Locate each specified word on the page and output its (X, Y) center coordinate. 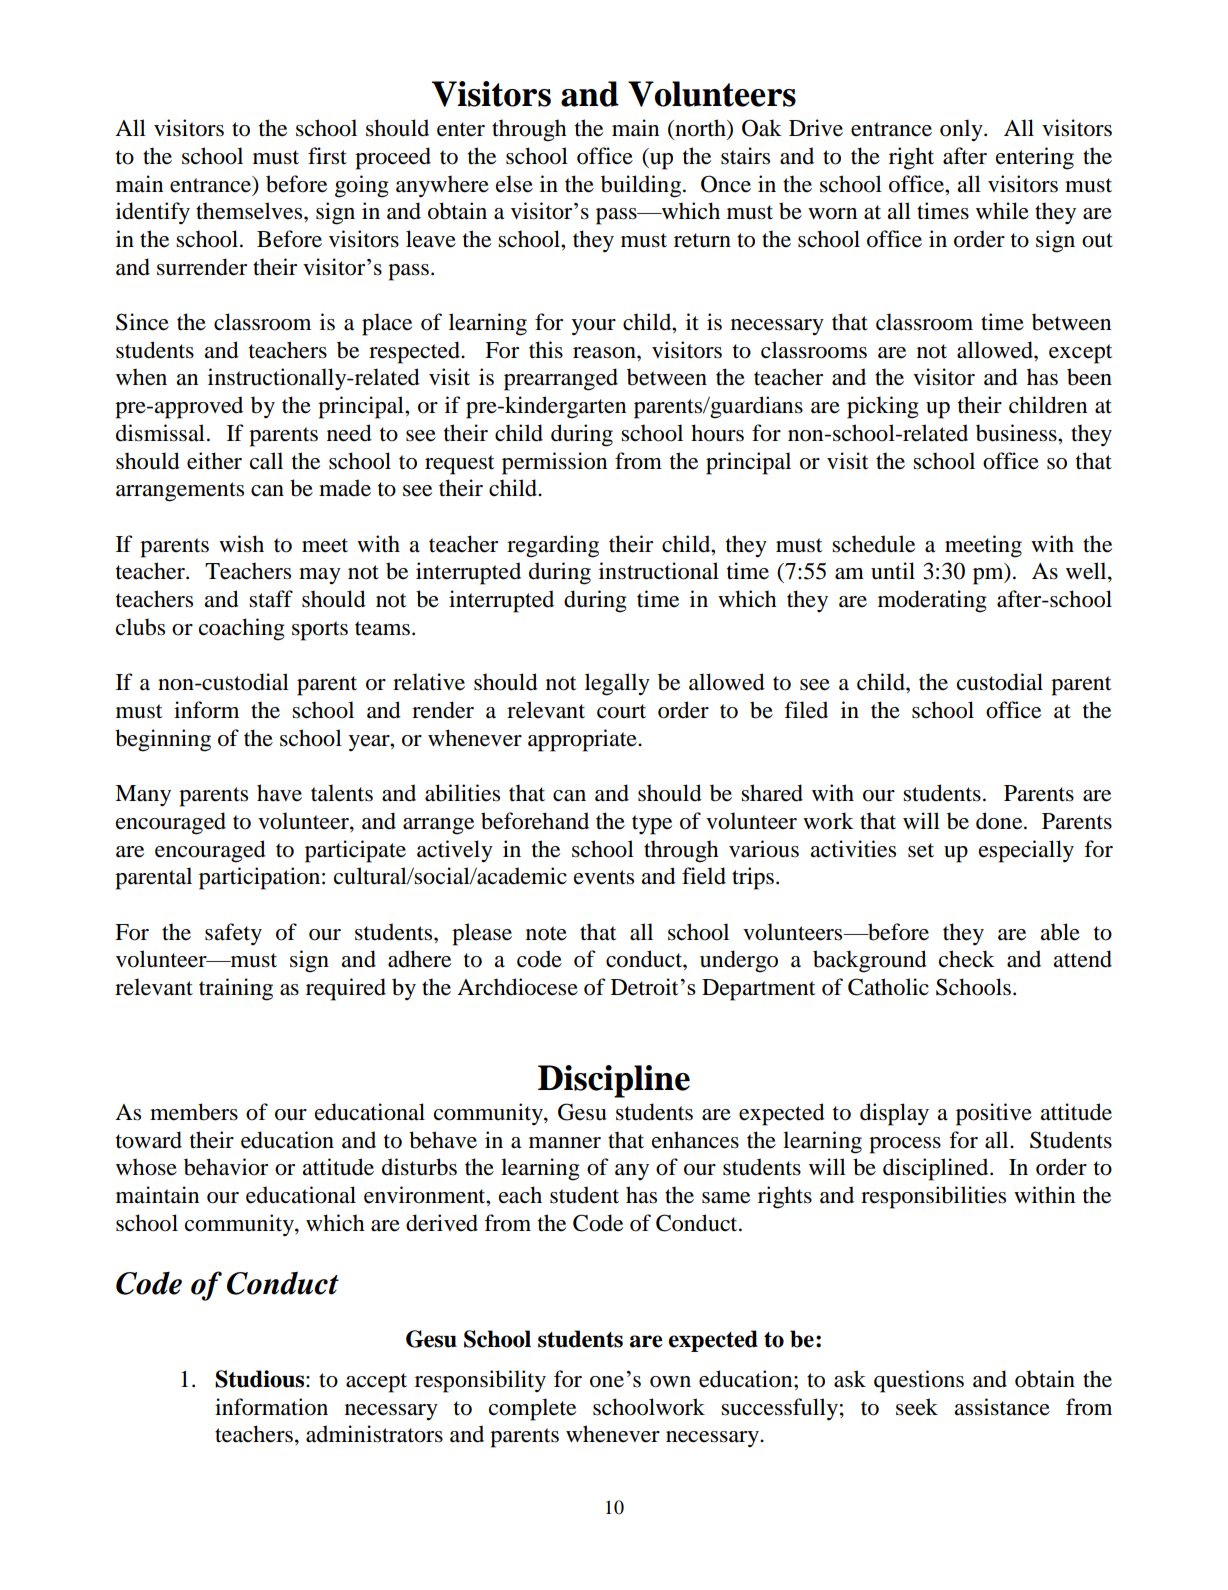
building (642, 186)
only (962, 130)
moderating (932, 601)
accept (376, 1383)
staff (271, 599)
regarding (553, 546)
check (967, 959)
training (236, 989)
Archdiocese (517, 987)
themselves (250, 211)
